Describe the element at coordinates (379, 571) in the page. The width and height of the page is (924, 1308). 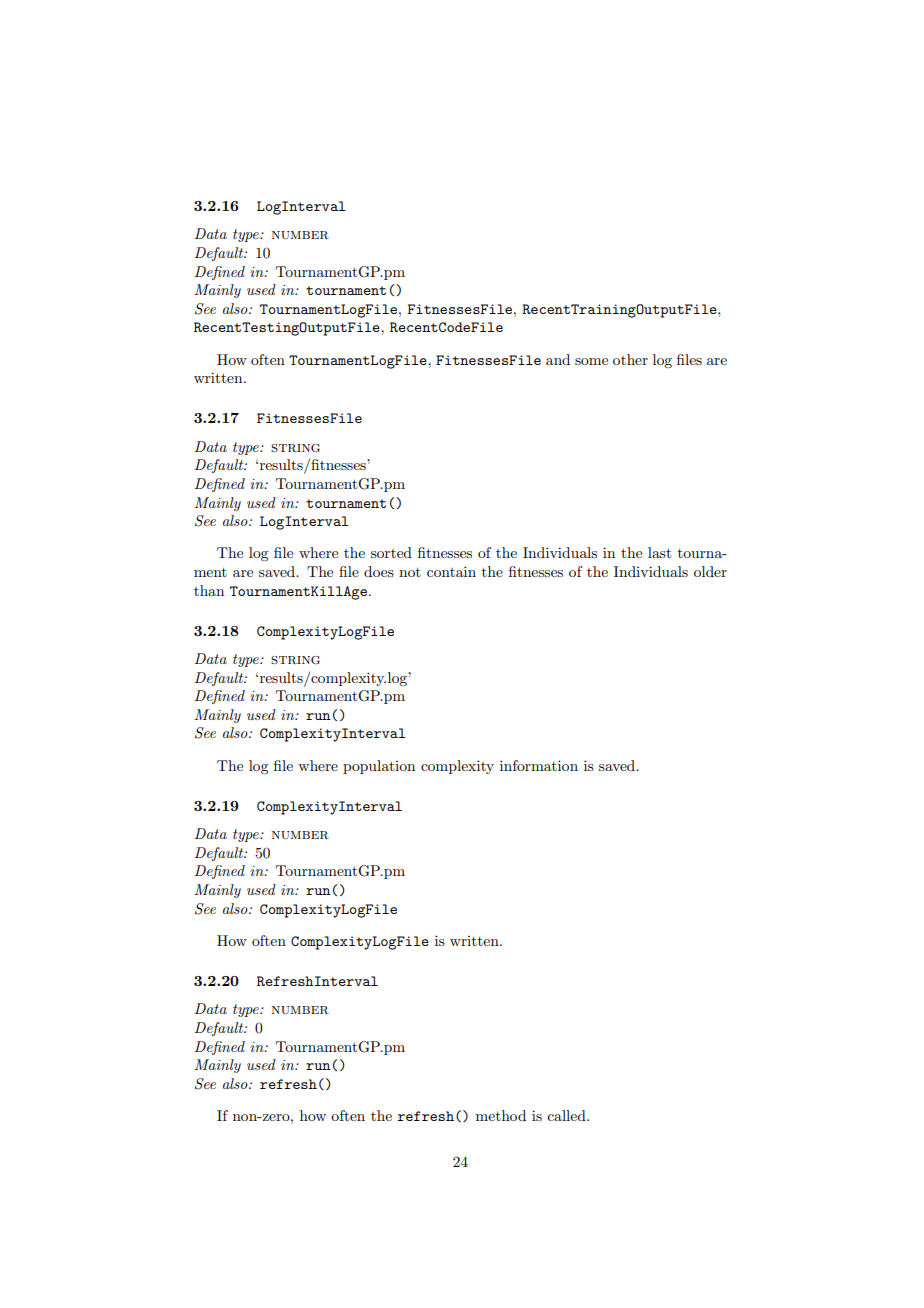
I see `does` at that location.
